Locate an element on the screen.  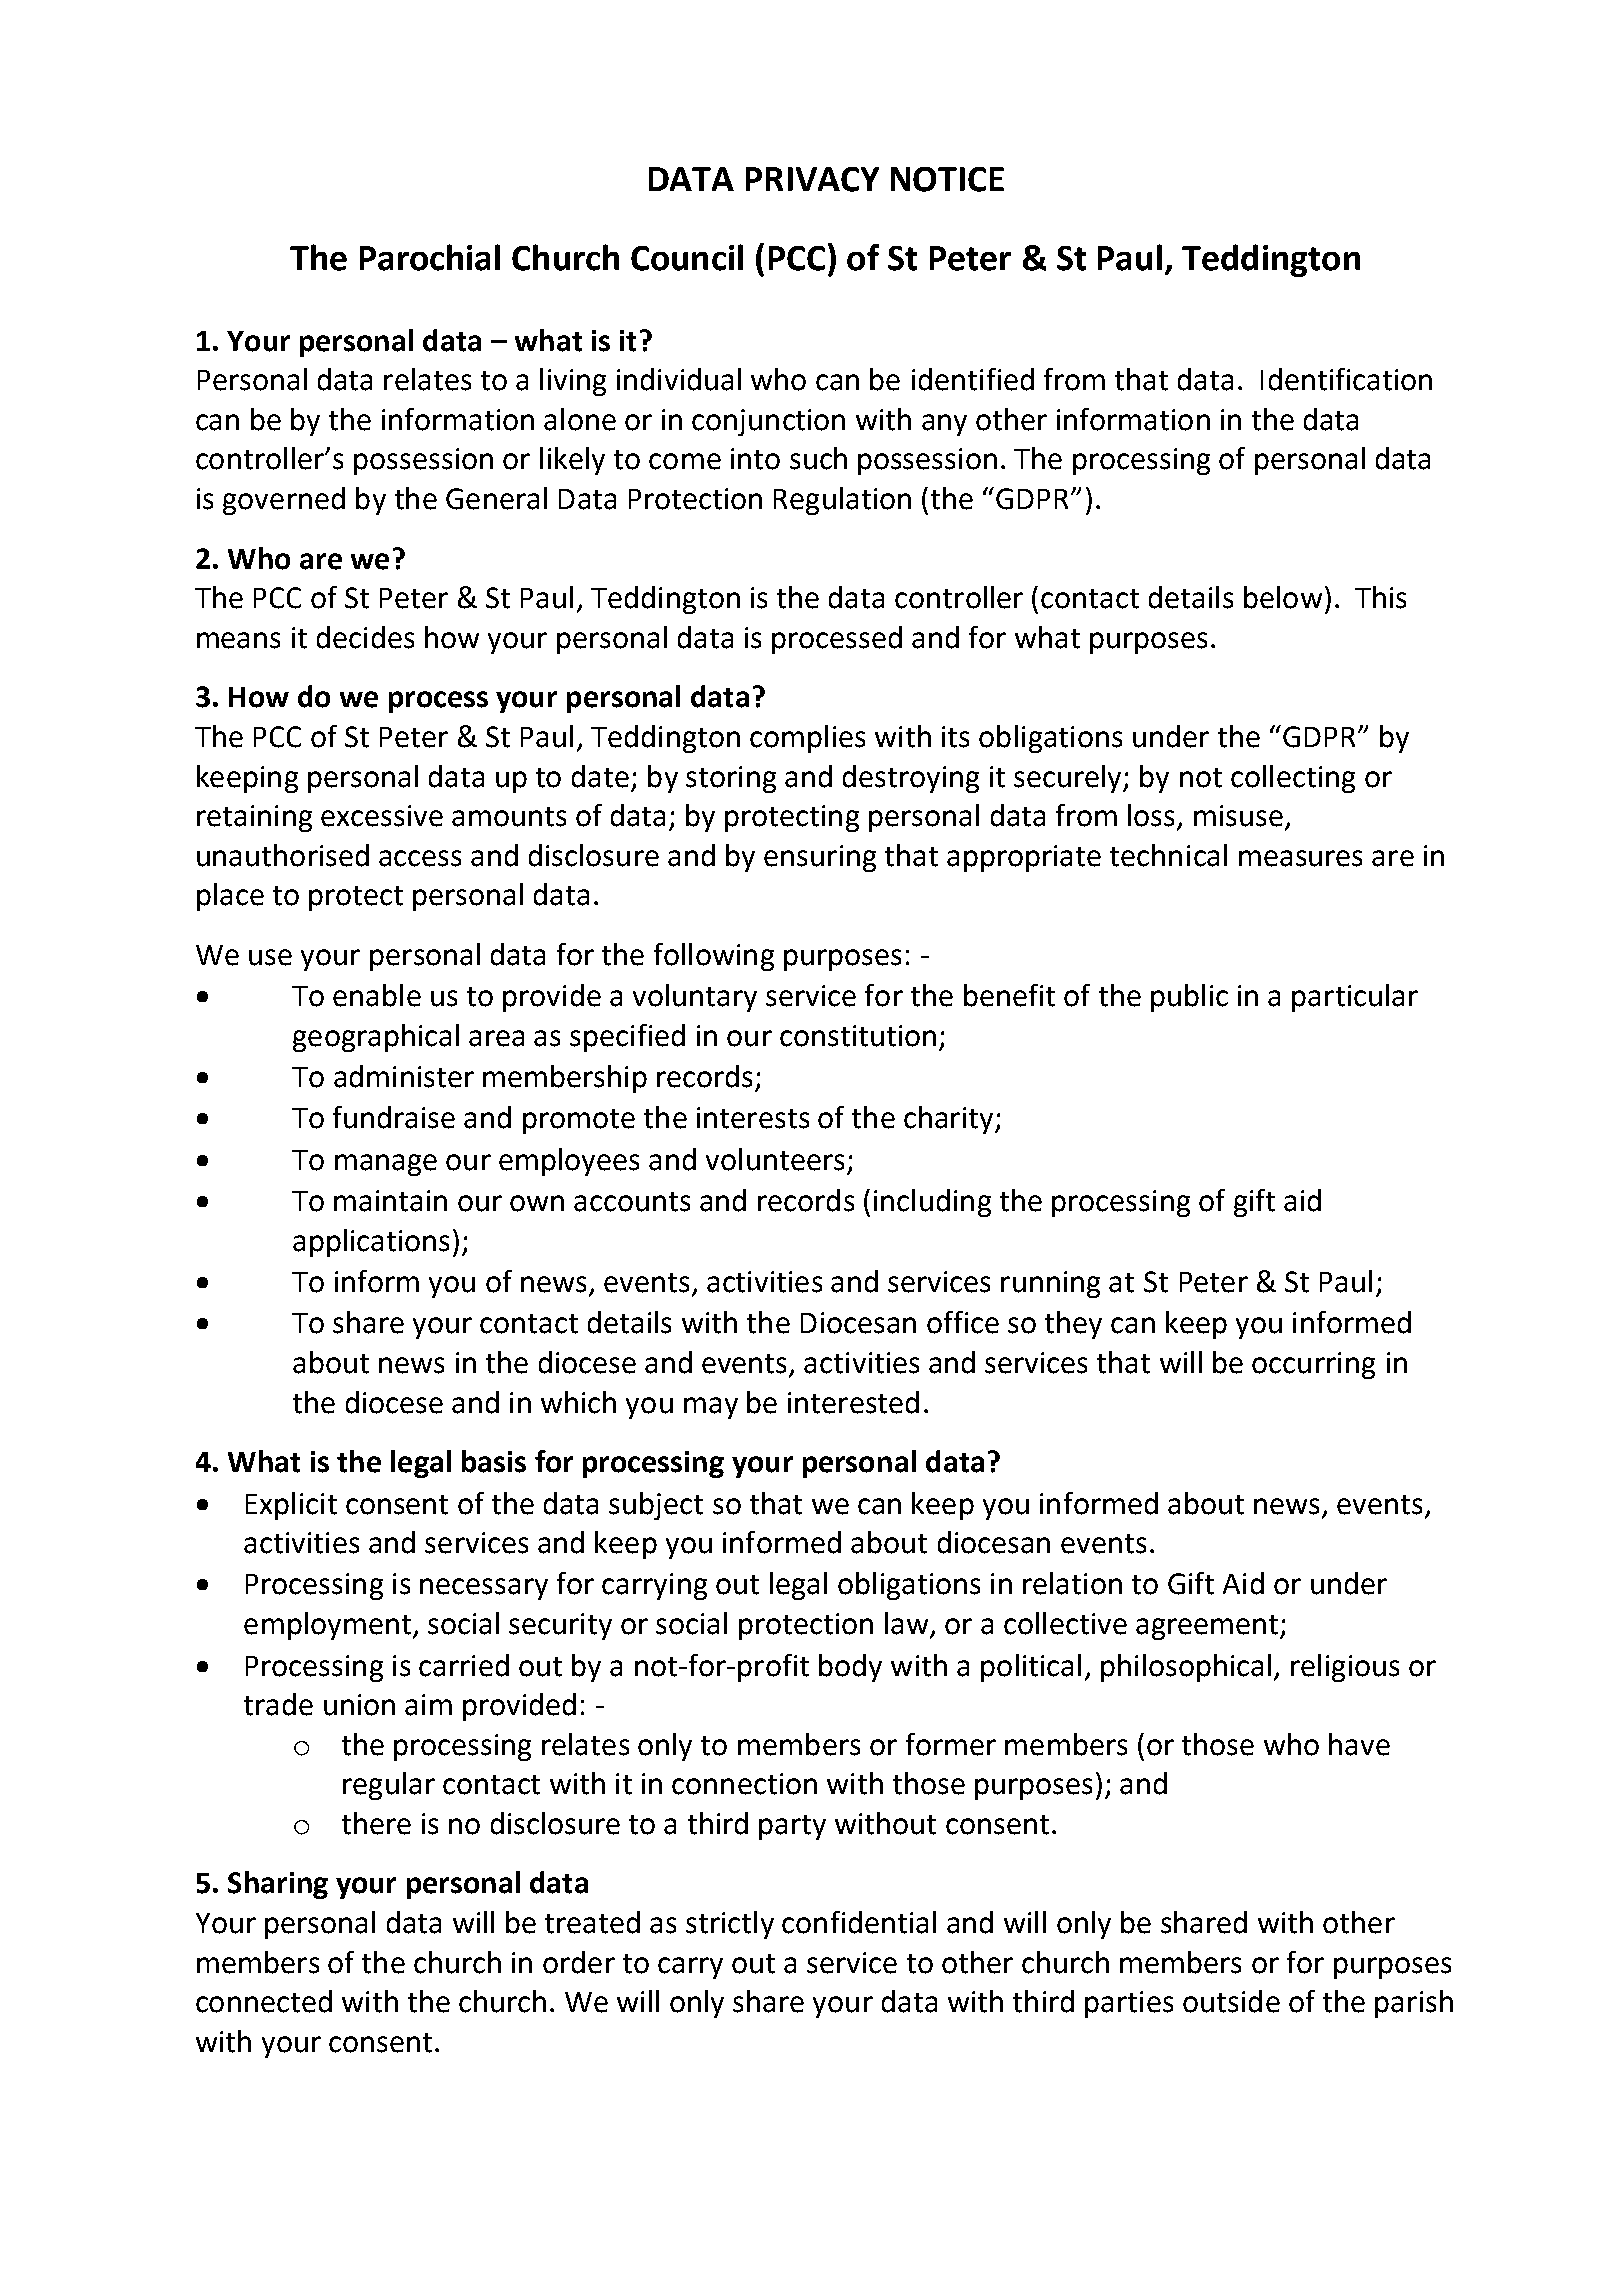
PRIVACY is located at coordinates (812, 179).
